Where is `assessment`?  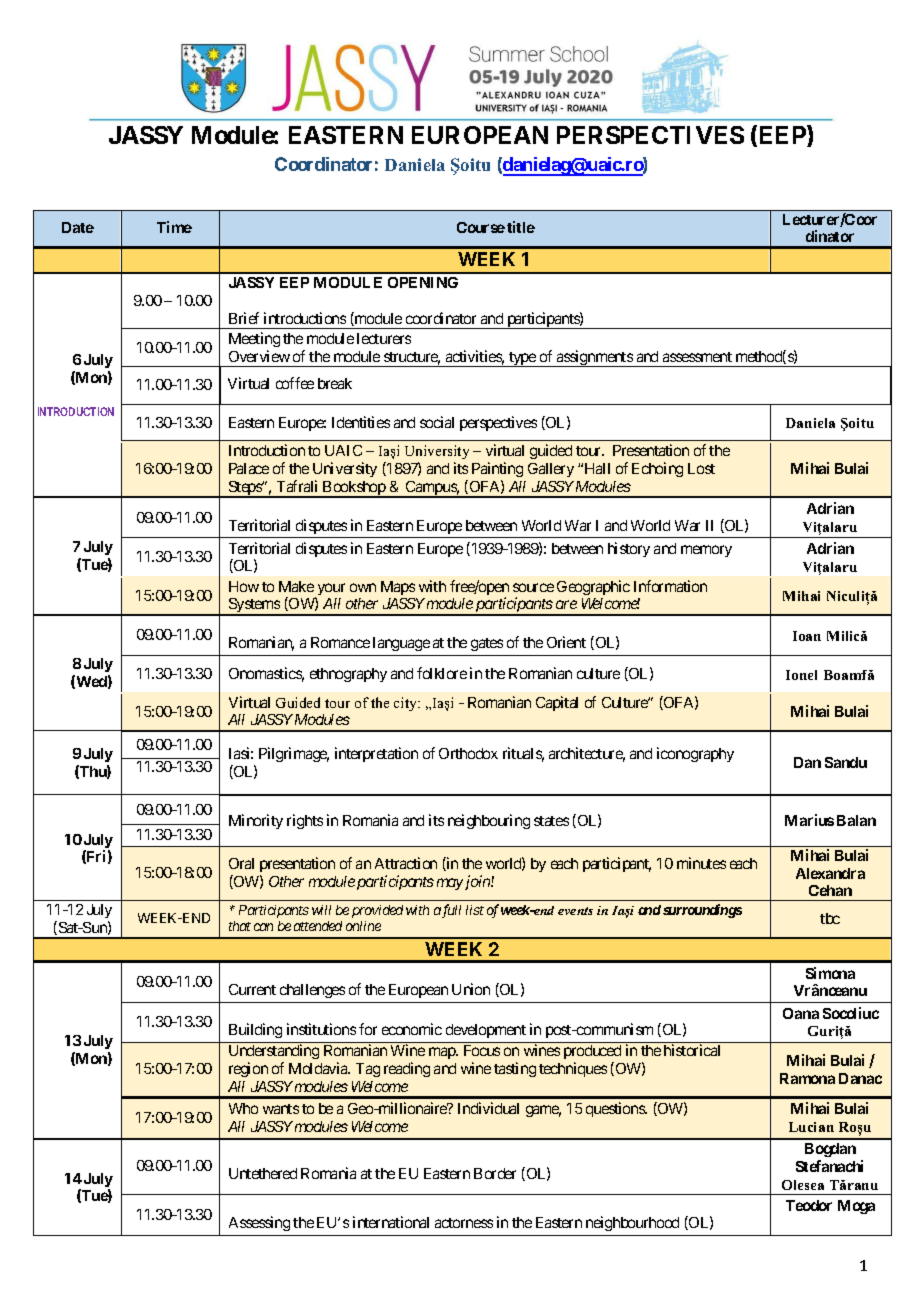 assessment is located at coordinates (697, 357).
